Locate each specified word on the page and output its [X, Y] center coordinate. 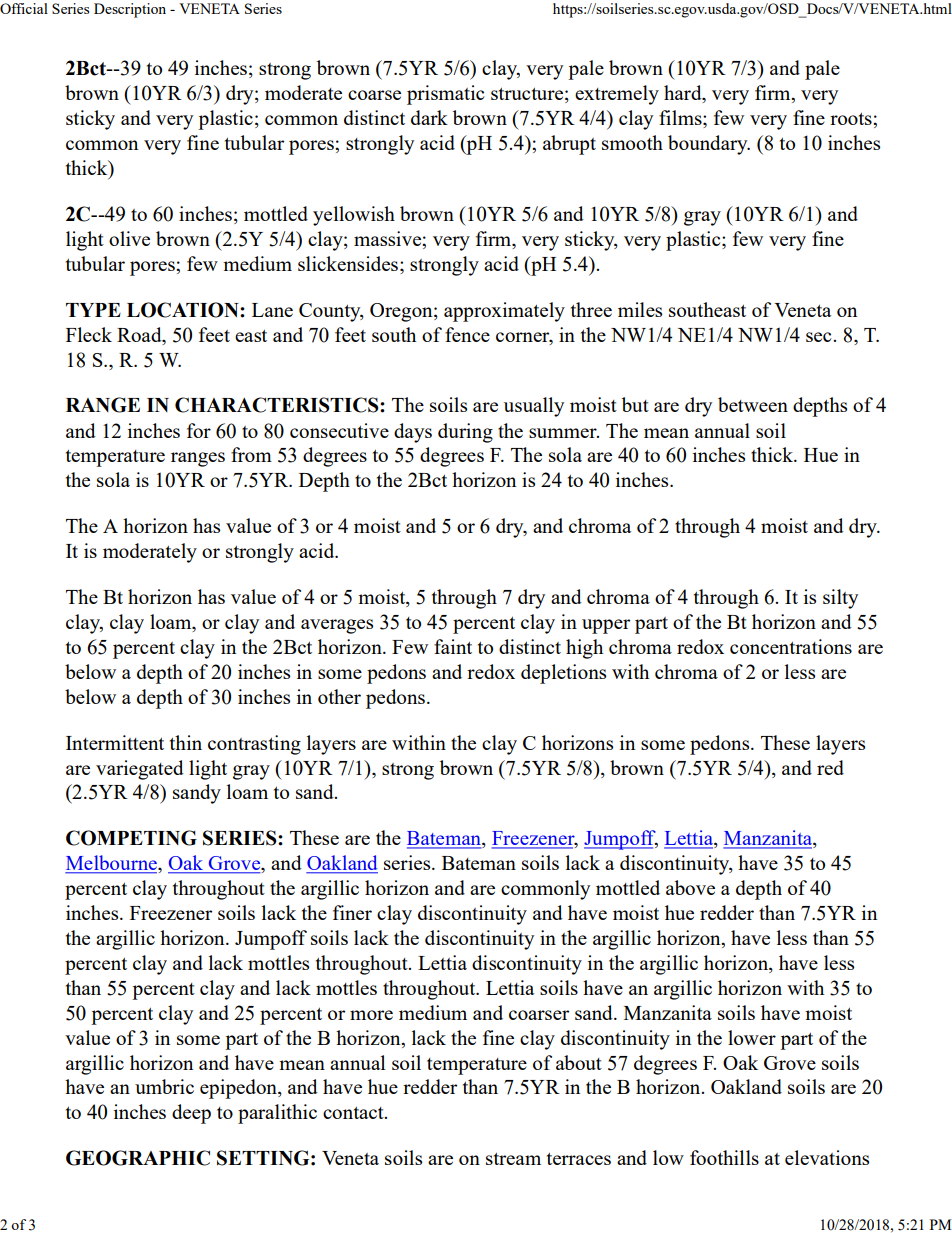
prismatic [445, 95]
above [690, 887]
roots [852, 119]
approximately [504, 312]
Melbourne [112, 864]
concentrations [791, 646]
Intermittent [115, 742]
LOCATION [184, 310]
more [371, 1015]
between [753, 404]
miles [640, 309]
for [199, 430]
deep [191, 1114]
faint [453, 646]
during [465, 433]
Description [130, 10]
